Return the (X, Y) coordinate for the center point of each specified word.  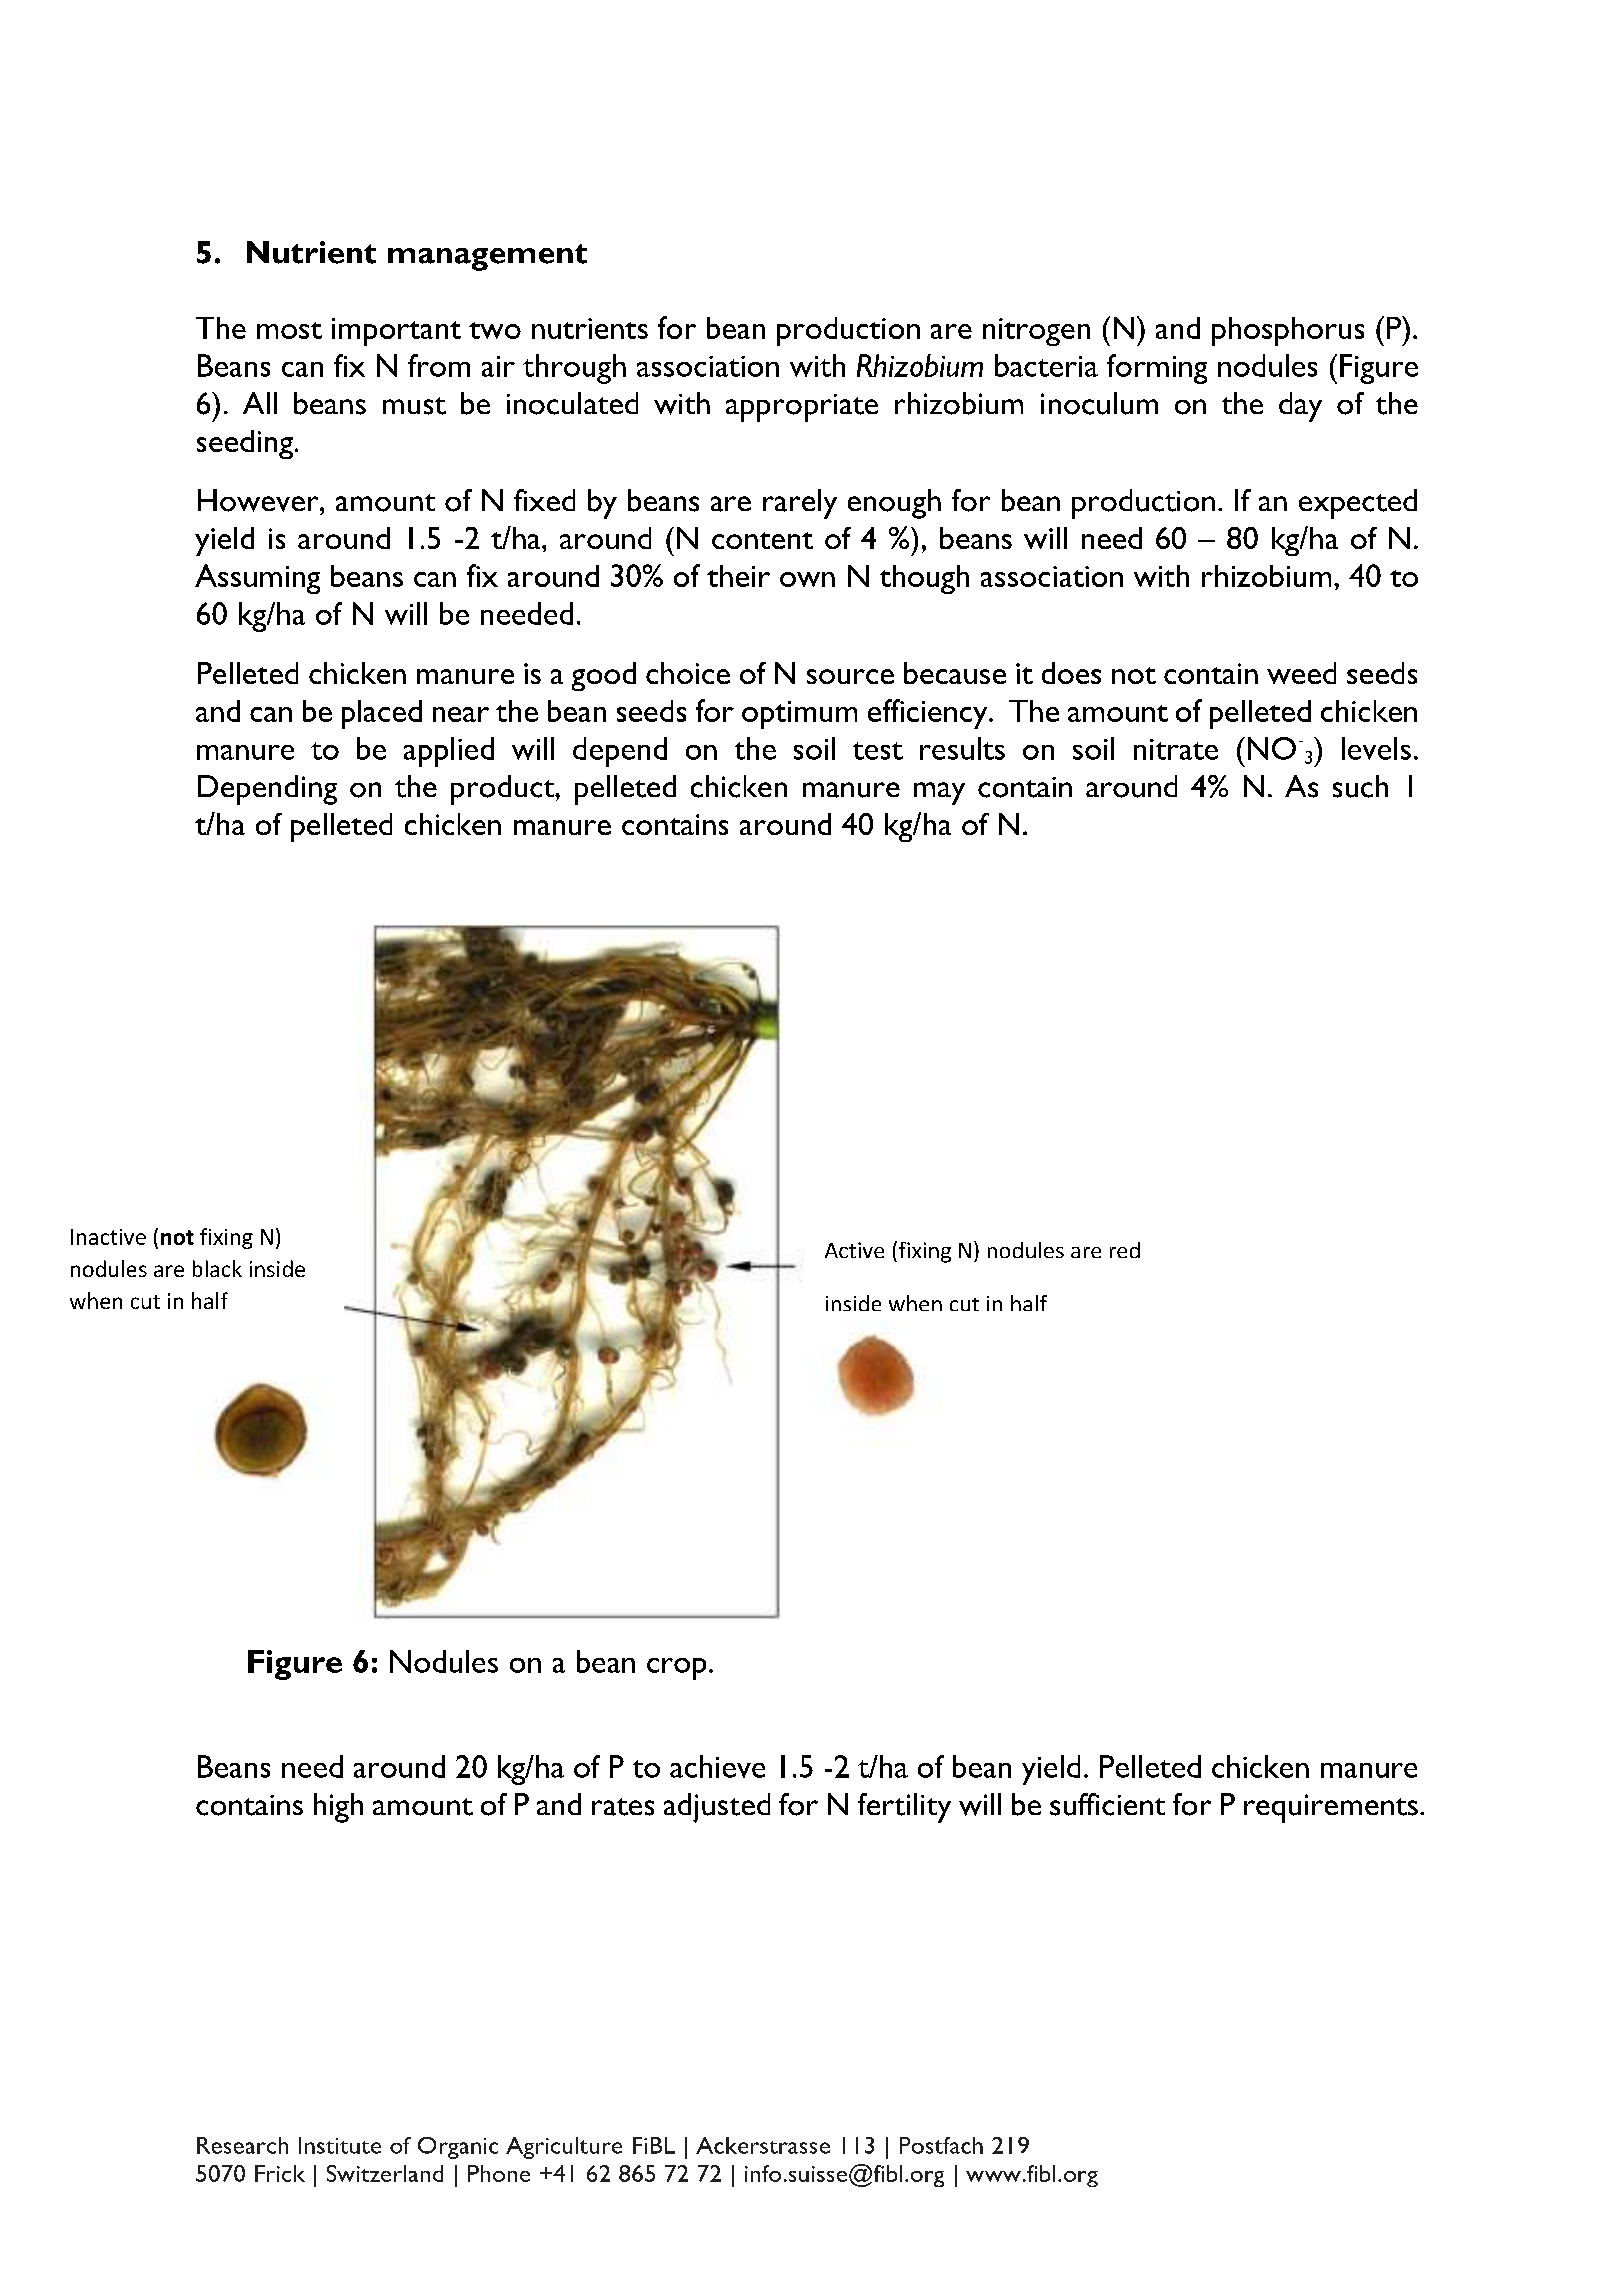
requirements (1331, 1808)
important (396, 332)
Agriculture (564, 2148)
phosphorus (1288, 331)
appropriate (802, 408)
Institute (340, 2145)
